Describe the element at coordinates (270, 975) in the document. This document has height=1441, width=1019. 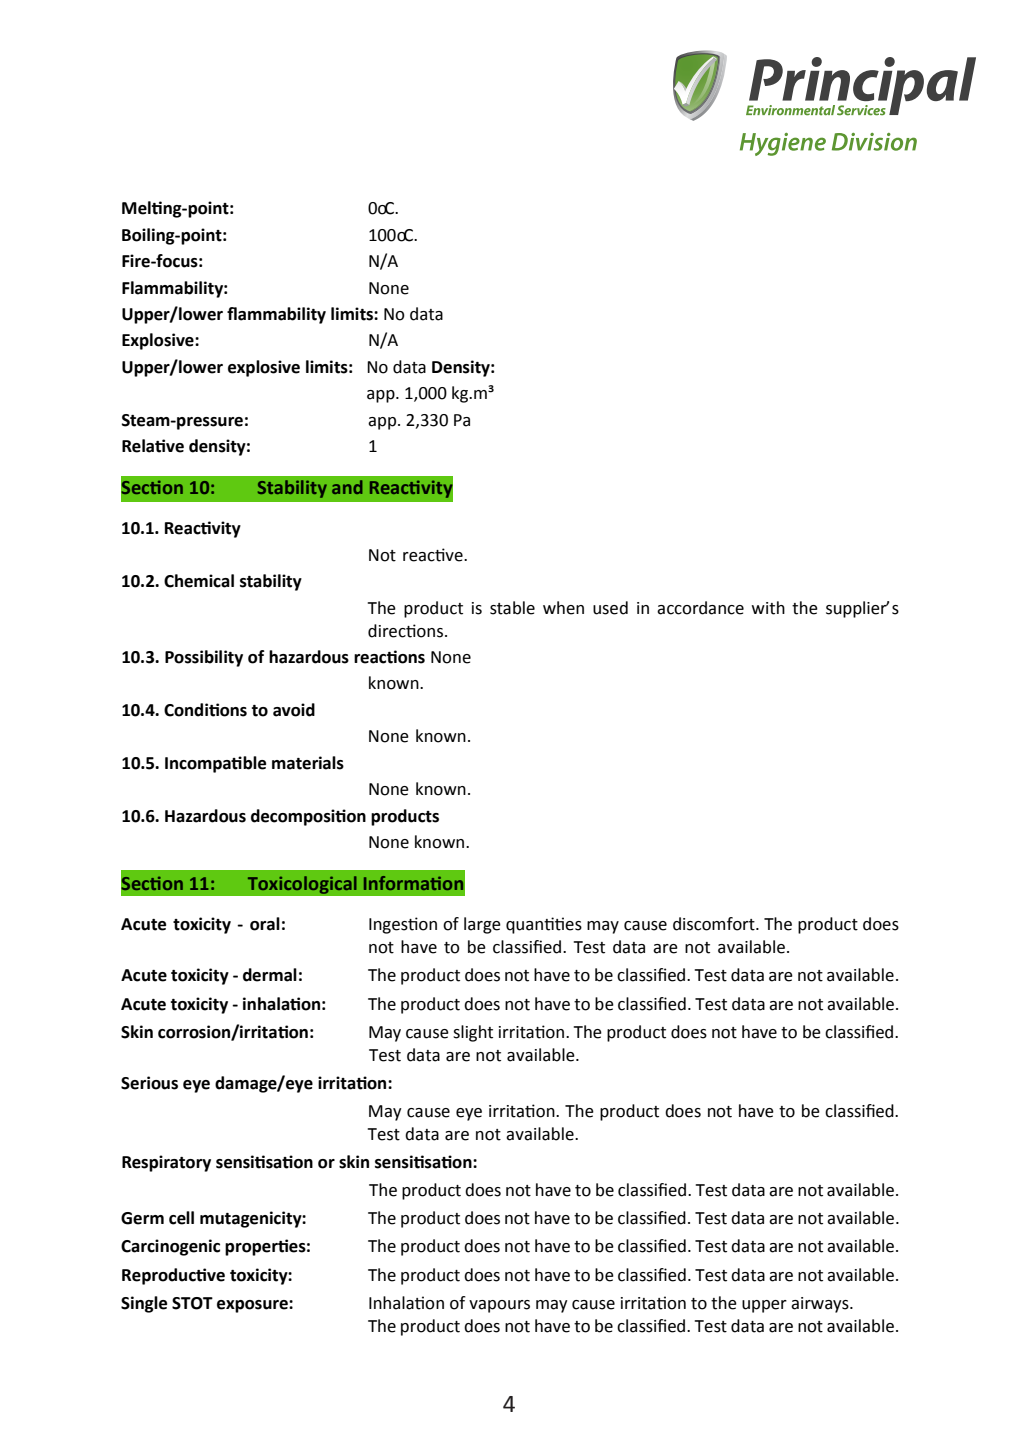
I see `dermal` at that location.
